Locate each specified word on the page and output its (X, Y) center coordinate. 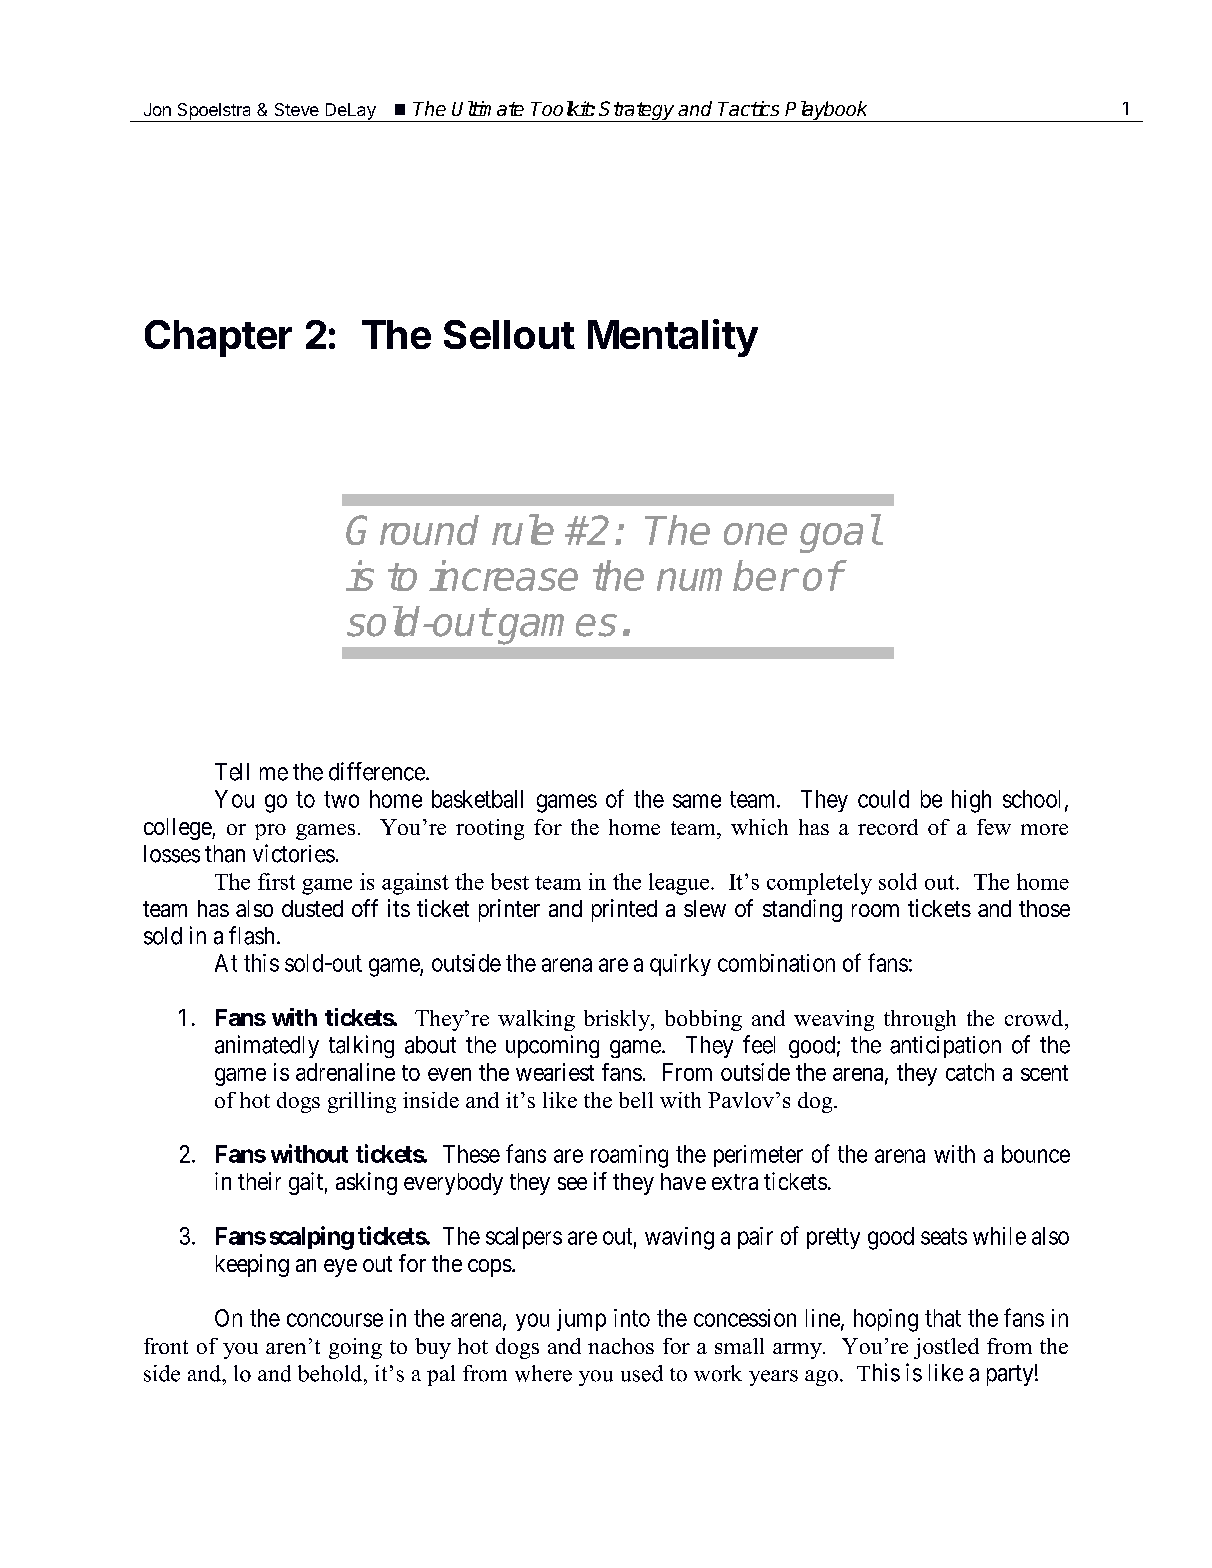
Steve (297, 109)
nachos (621, 1346)
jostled (946, 1348)
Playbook (827, 111)
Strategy (637, 111)
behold (331, 1373)
